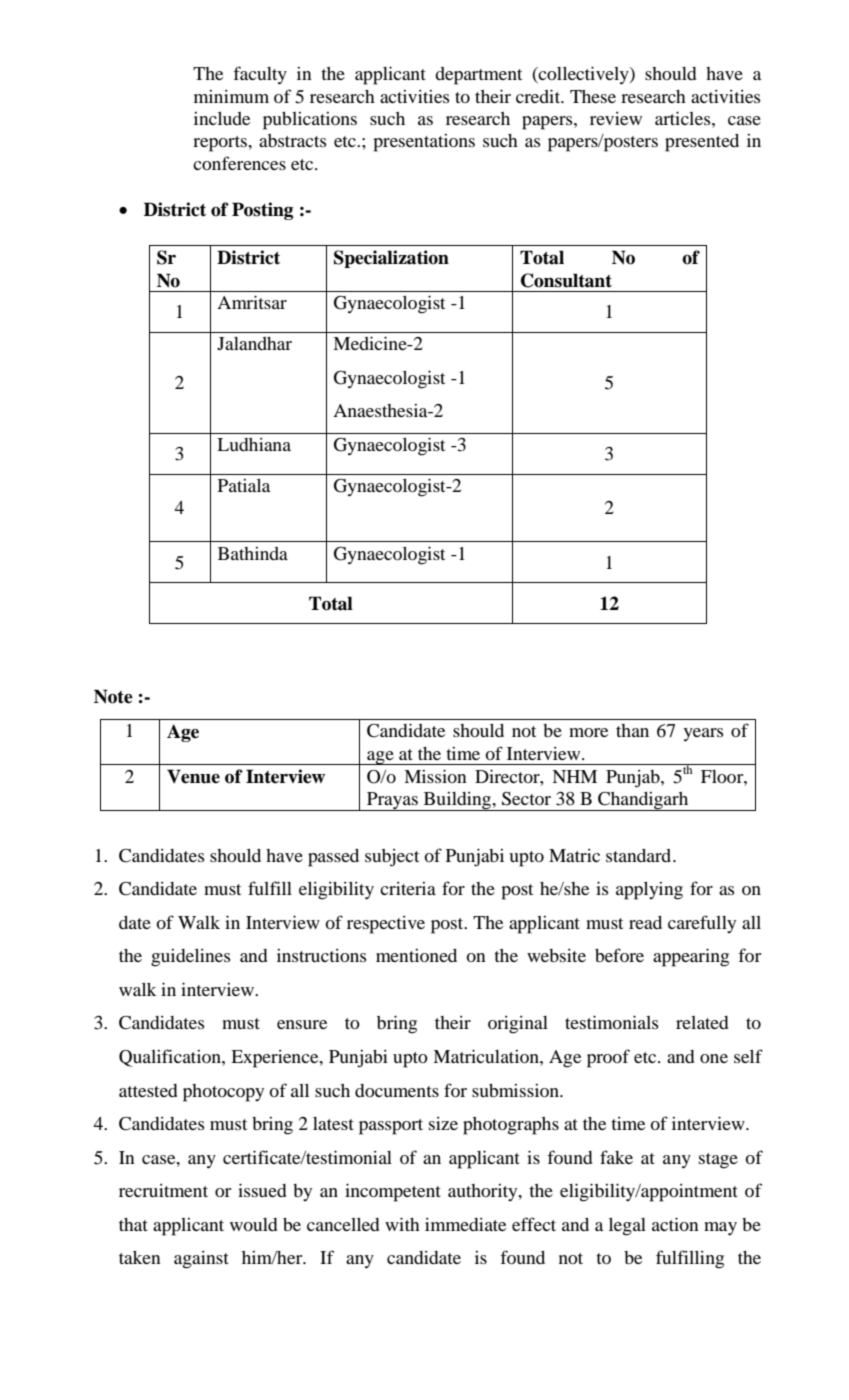 The height and width of the image is (1400, 849). Describe the element at coordinates (424, 143) in the image. I see `presentations` at that location.
